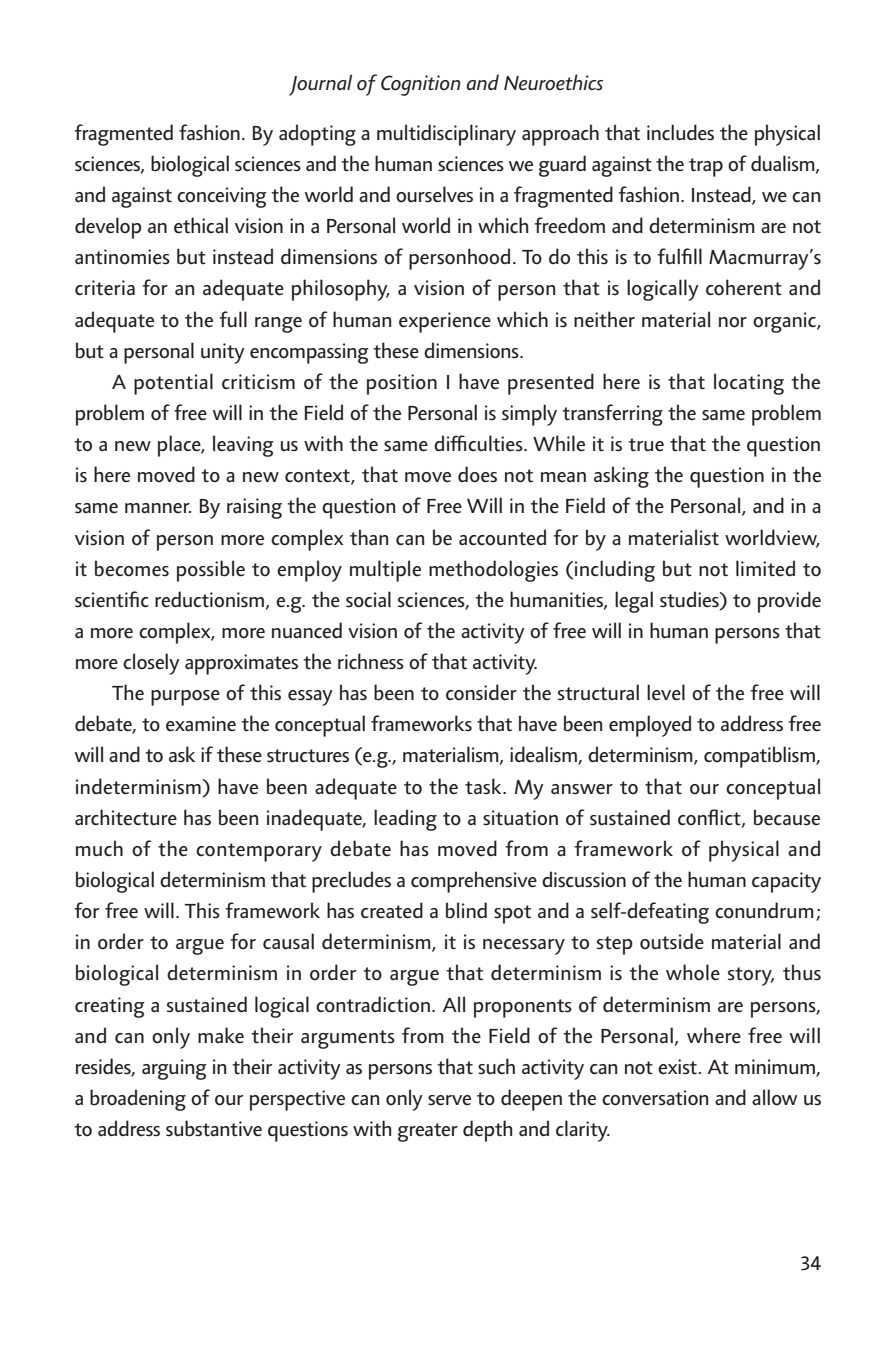 Image resolution: width=896 pixels, height=1345 pixels. I want to click on multidisciplinary, so click(446, 135).
